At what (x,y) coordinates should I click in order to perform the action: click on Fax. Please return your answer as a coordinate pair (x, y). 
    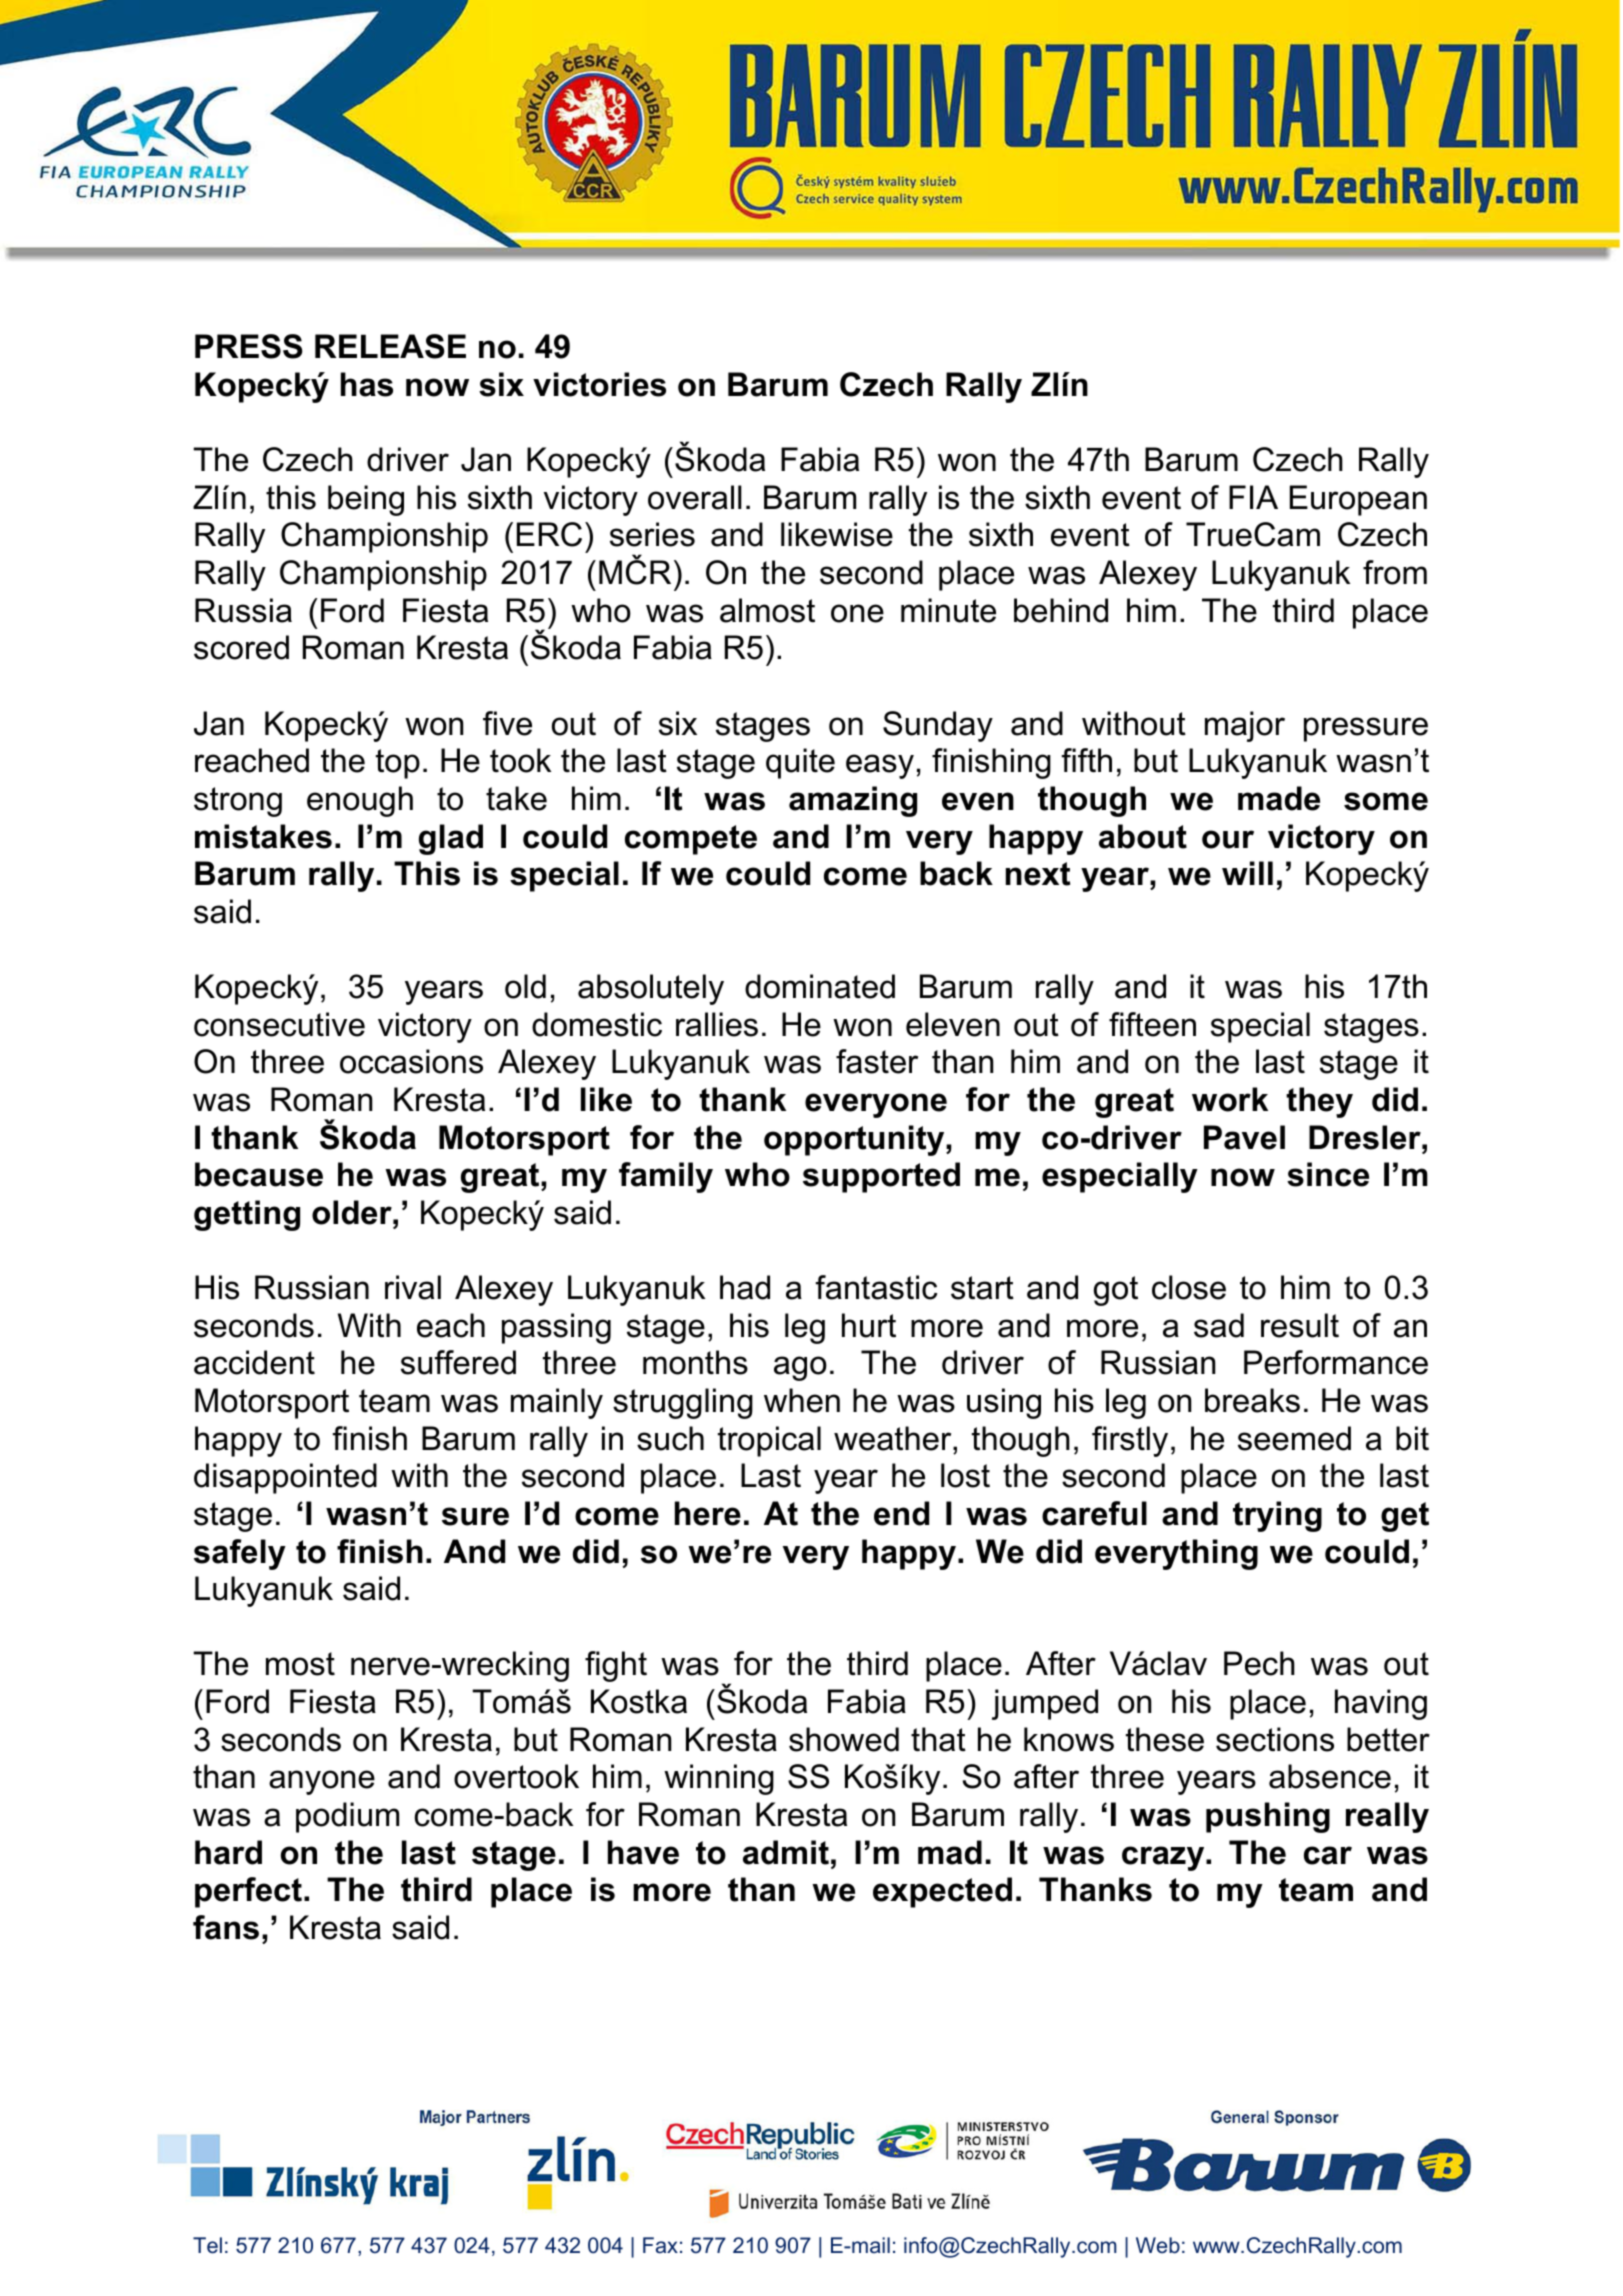
    Looking at the image, I should click on (660, 2245).
